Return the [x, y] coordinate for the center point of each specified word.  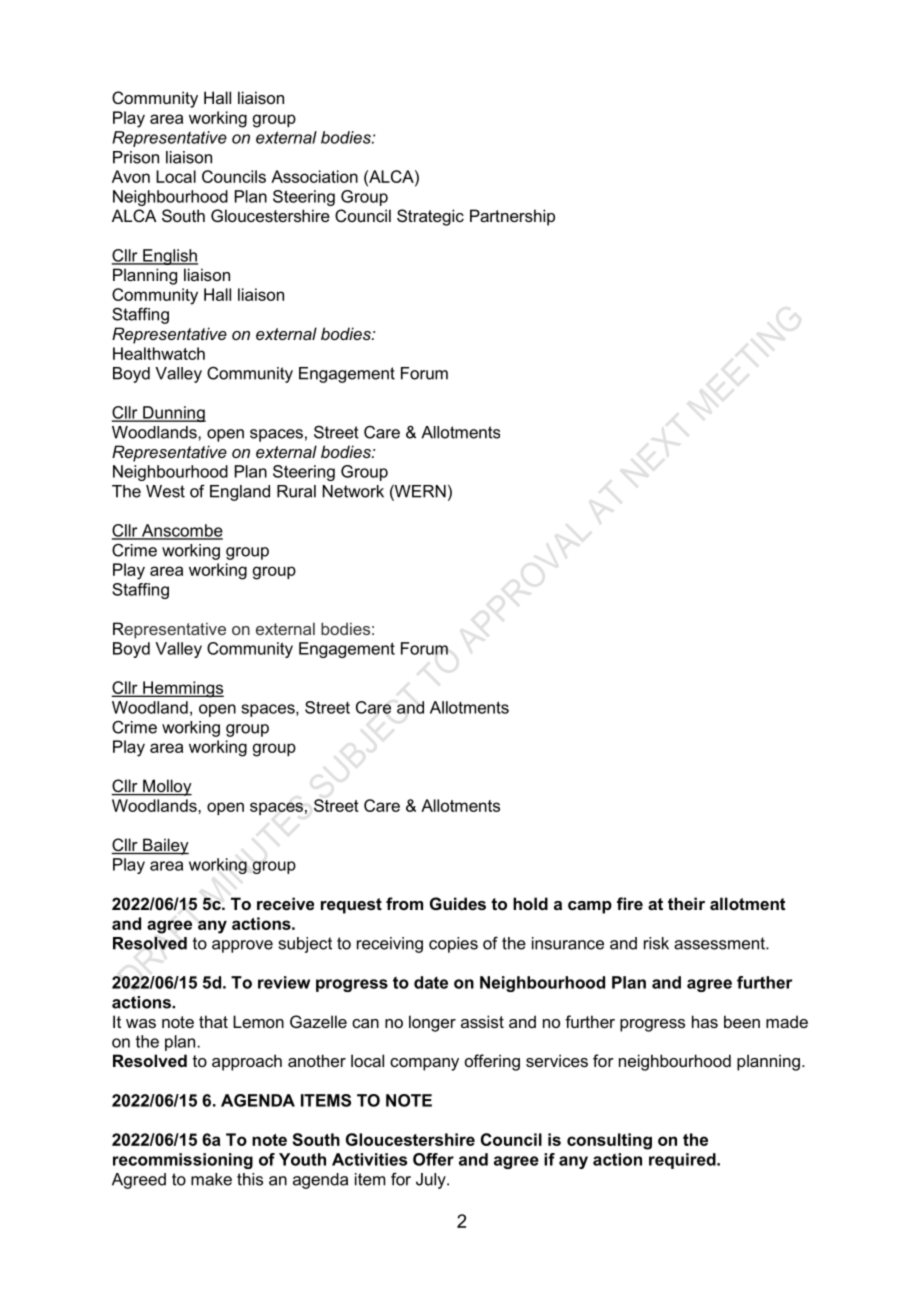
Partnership [512, 217]
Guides [458, 903]
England [240, 493]
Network [353, 491]
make [211, 1179]
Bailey [165, 846]
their [686, 903]
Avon [131, 176]
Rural [296, 491]
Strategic [430, 217]
